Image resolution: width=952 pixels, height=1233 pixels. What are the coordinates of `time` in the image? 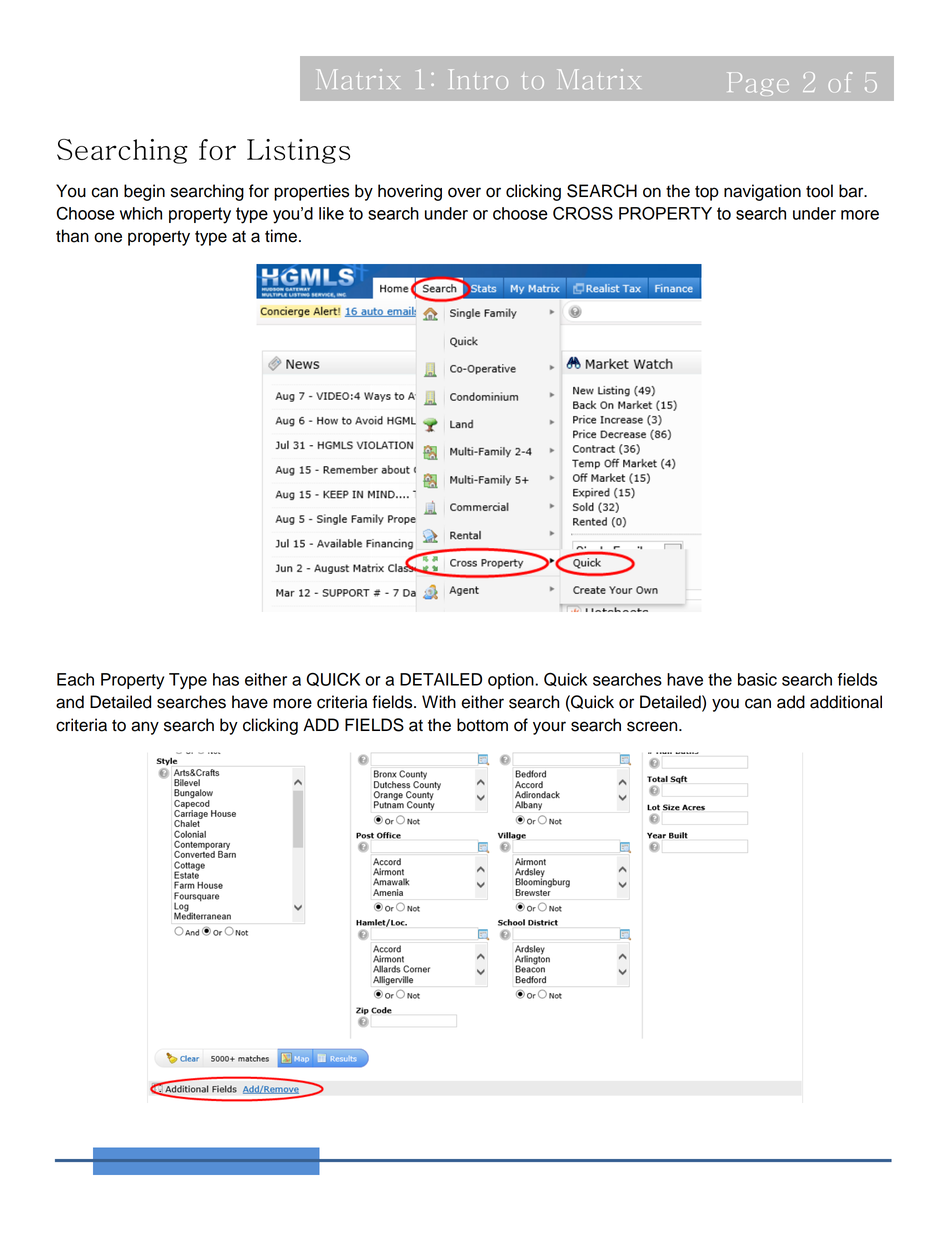 It's located at (281, 236).
